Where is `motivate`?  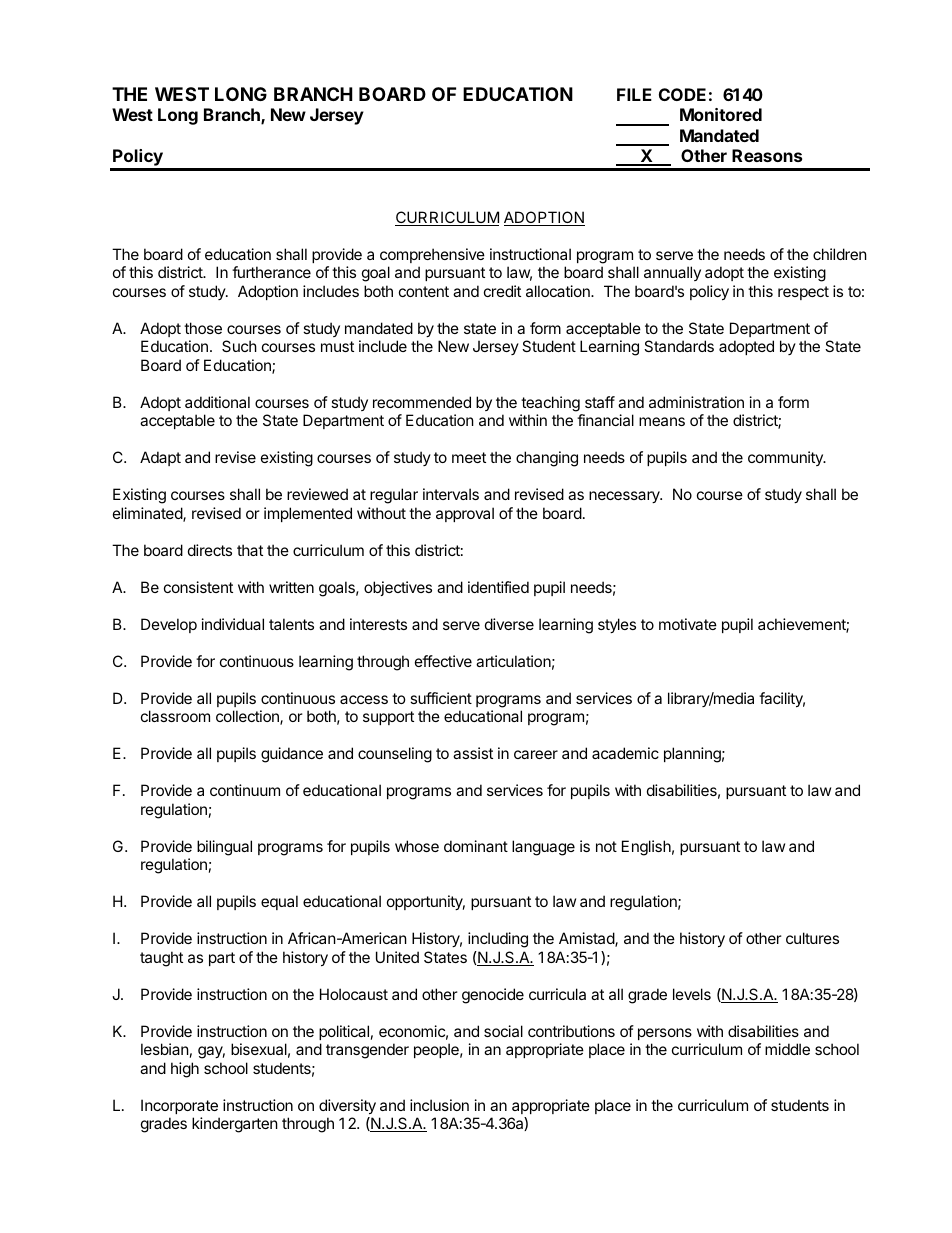
motivate is located at coordinates (688, 624).
